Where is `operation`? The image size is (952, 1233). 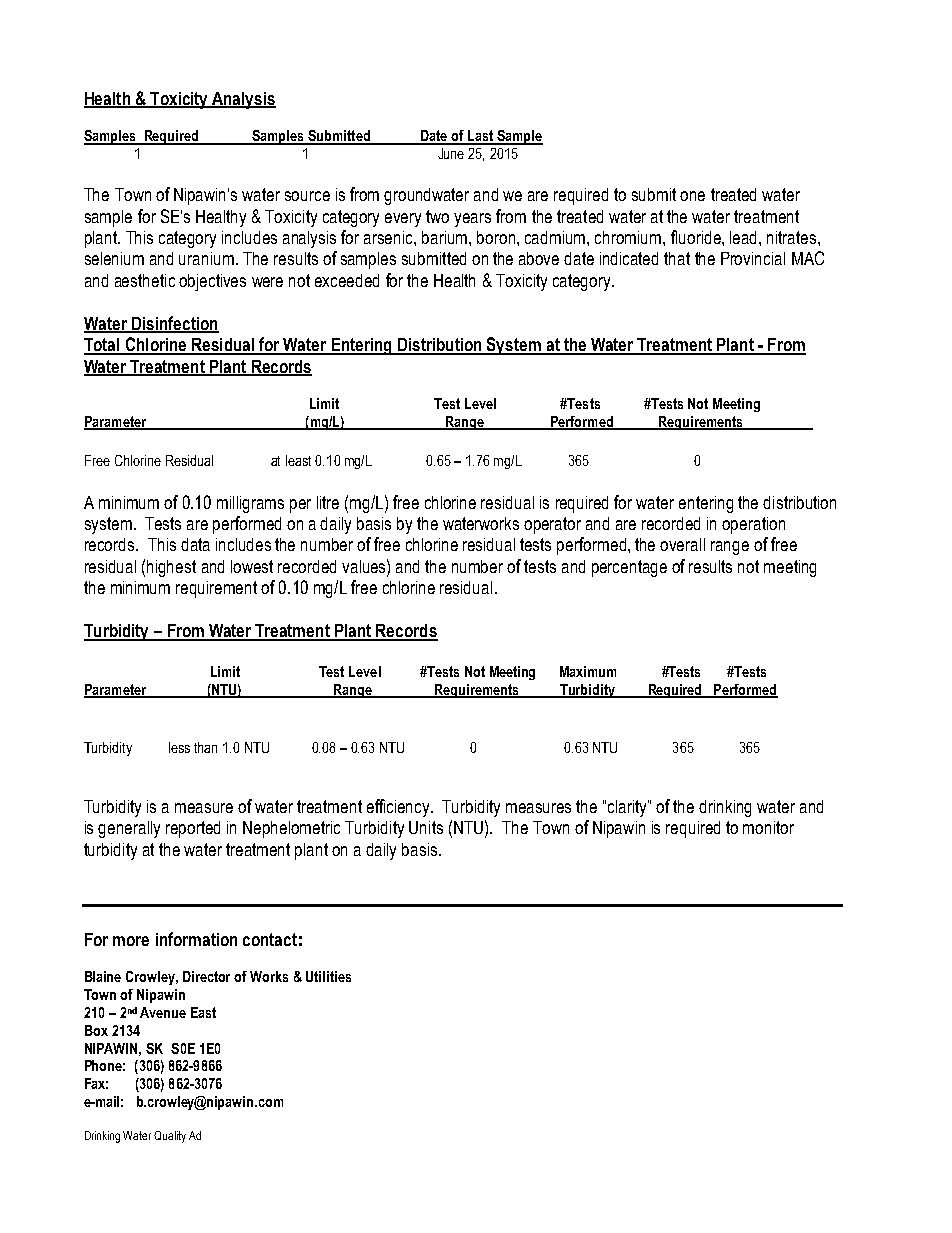
operation is located at coordinates (753, 525).
